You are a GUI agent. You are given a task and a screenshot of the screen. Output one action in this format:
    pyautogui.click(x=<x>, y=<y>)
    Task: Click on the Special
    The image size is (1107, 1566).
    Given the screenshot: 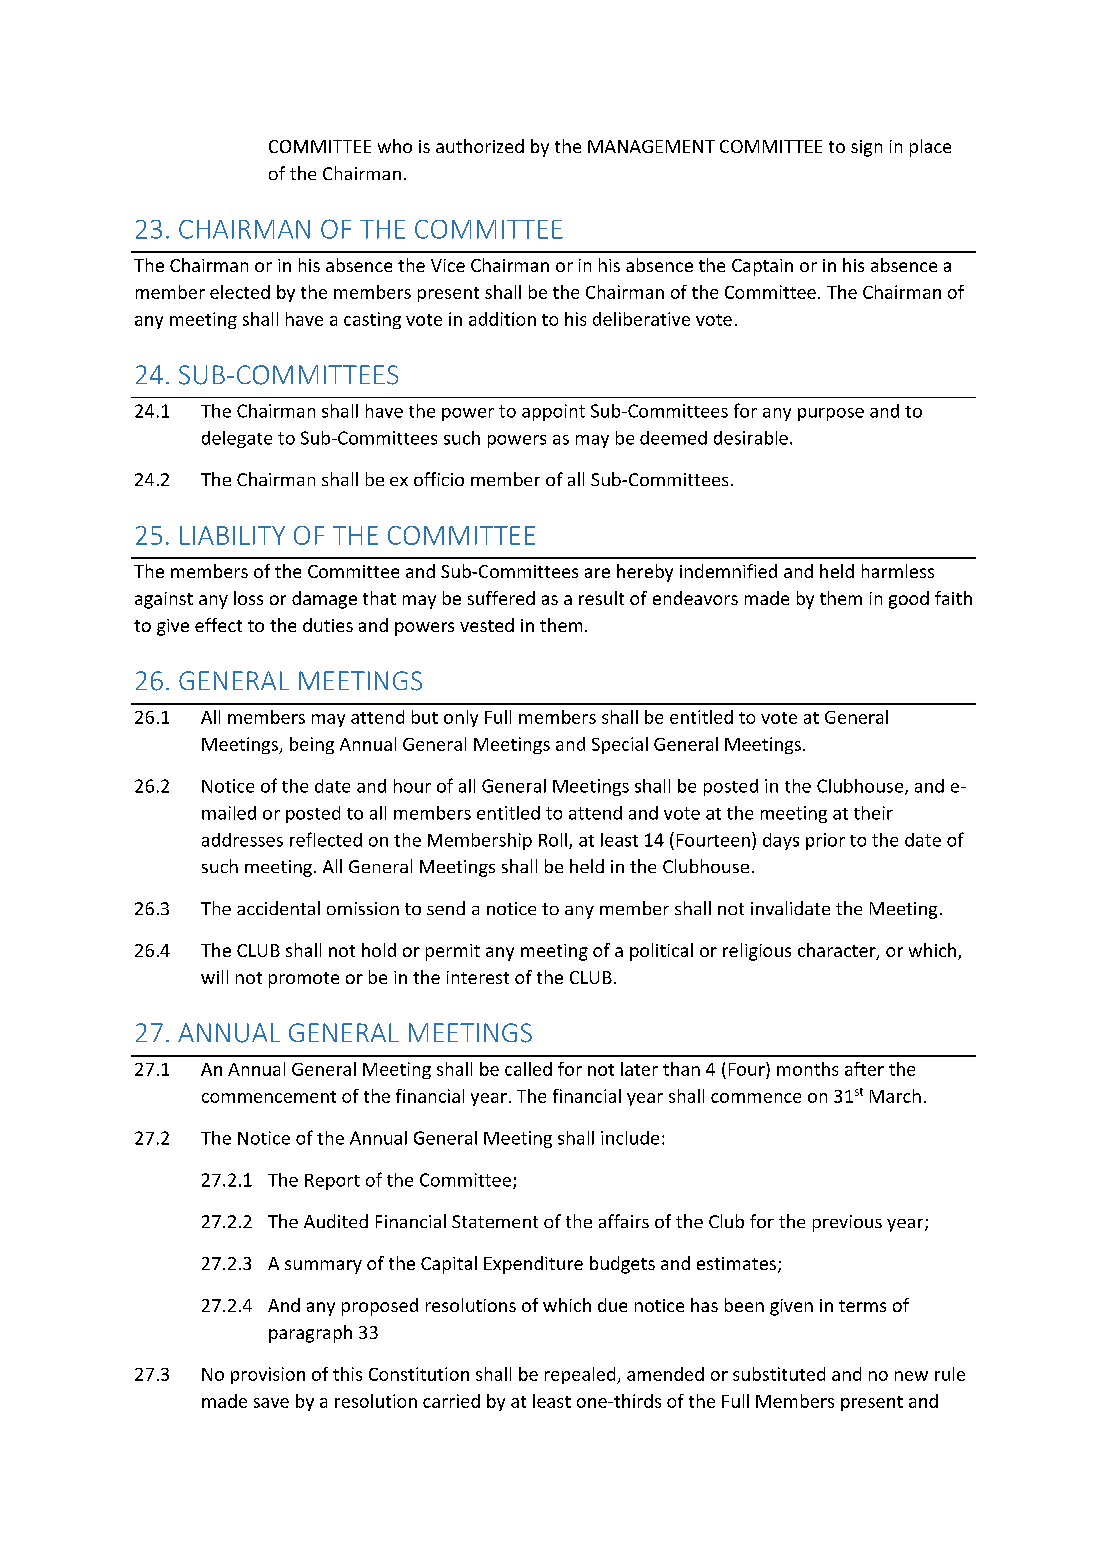 What is the action you would take?
    pyautogui.click(x=620, y=745)
